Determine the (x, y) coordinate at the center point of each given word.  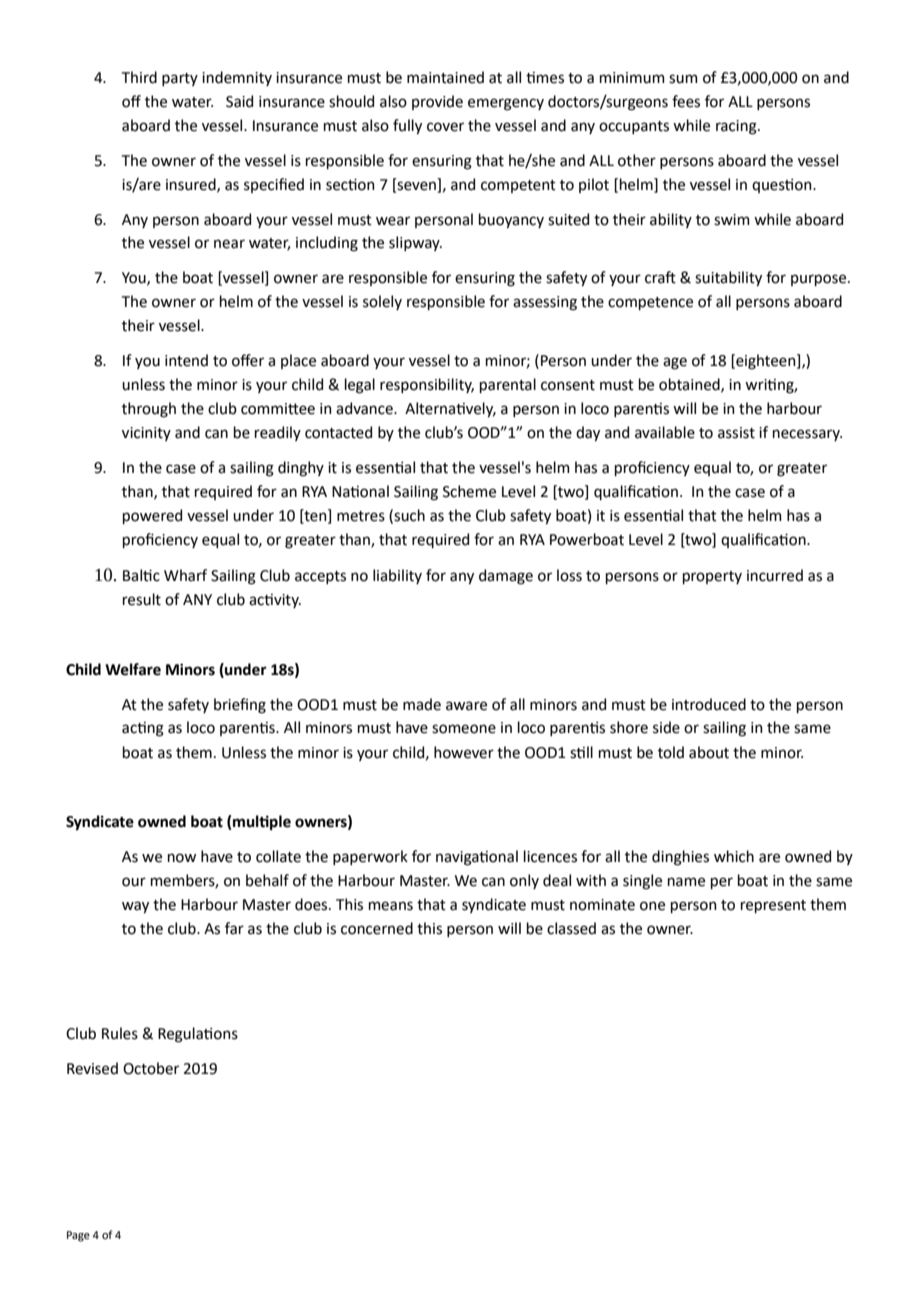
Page (78, 1236)
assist (736, 433)
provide (437, 102)
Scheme (469, 491)
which (734, 856)
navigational (477, 858)
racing (737, 127)
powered (152, 516)
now (182, 858)
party (180, 79)
